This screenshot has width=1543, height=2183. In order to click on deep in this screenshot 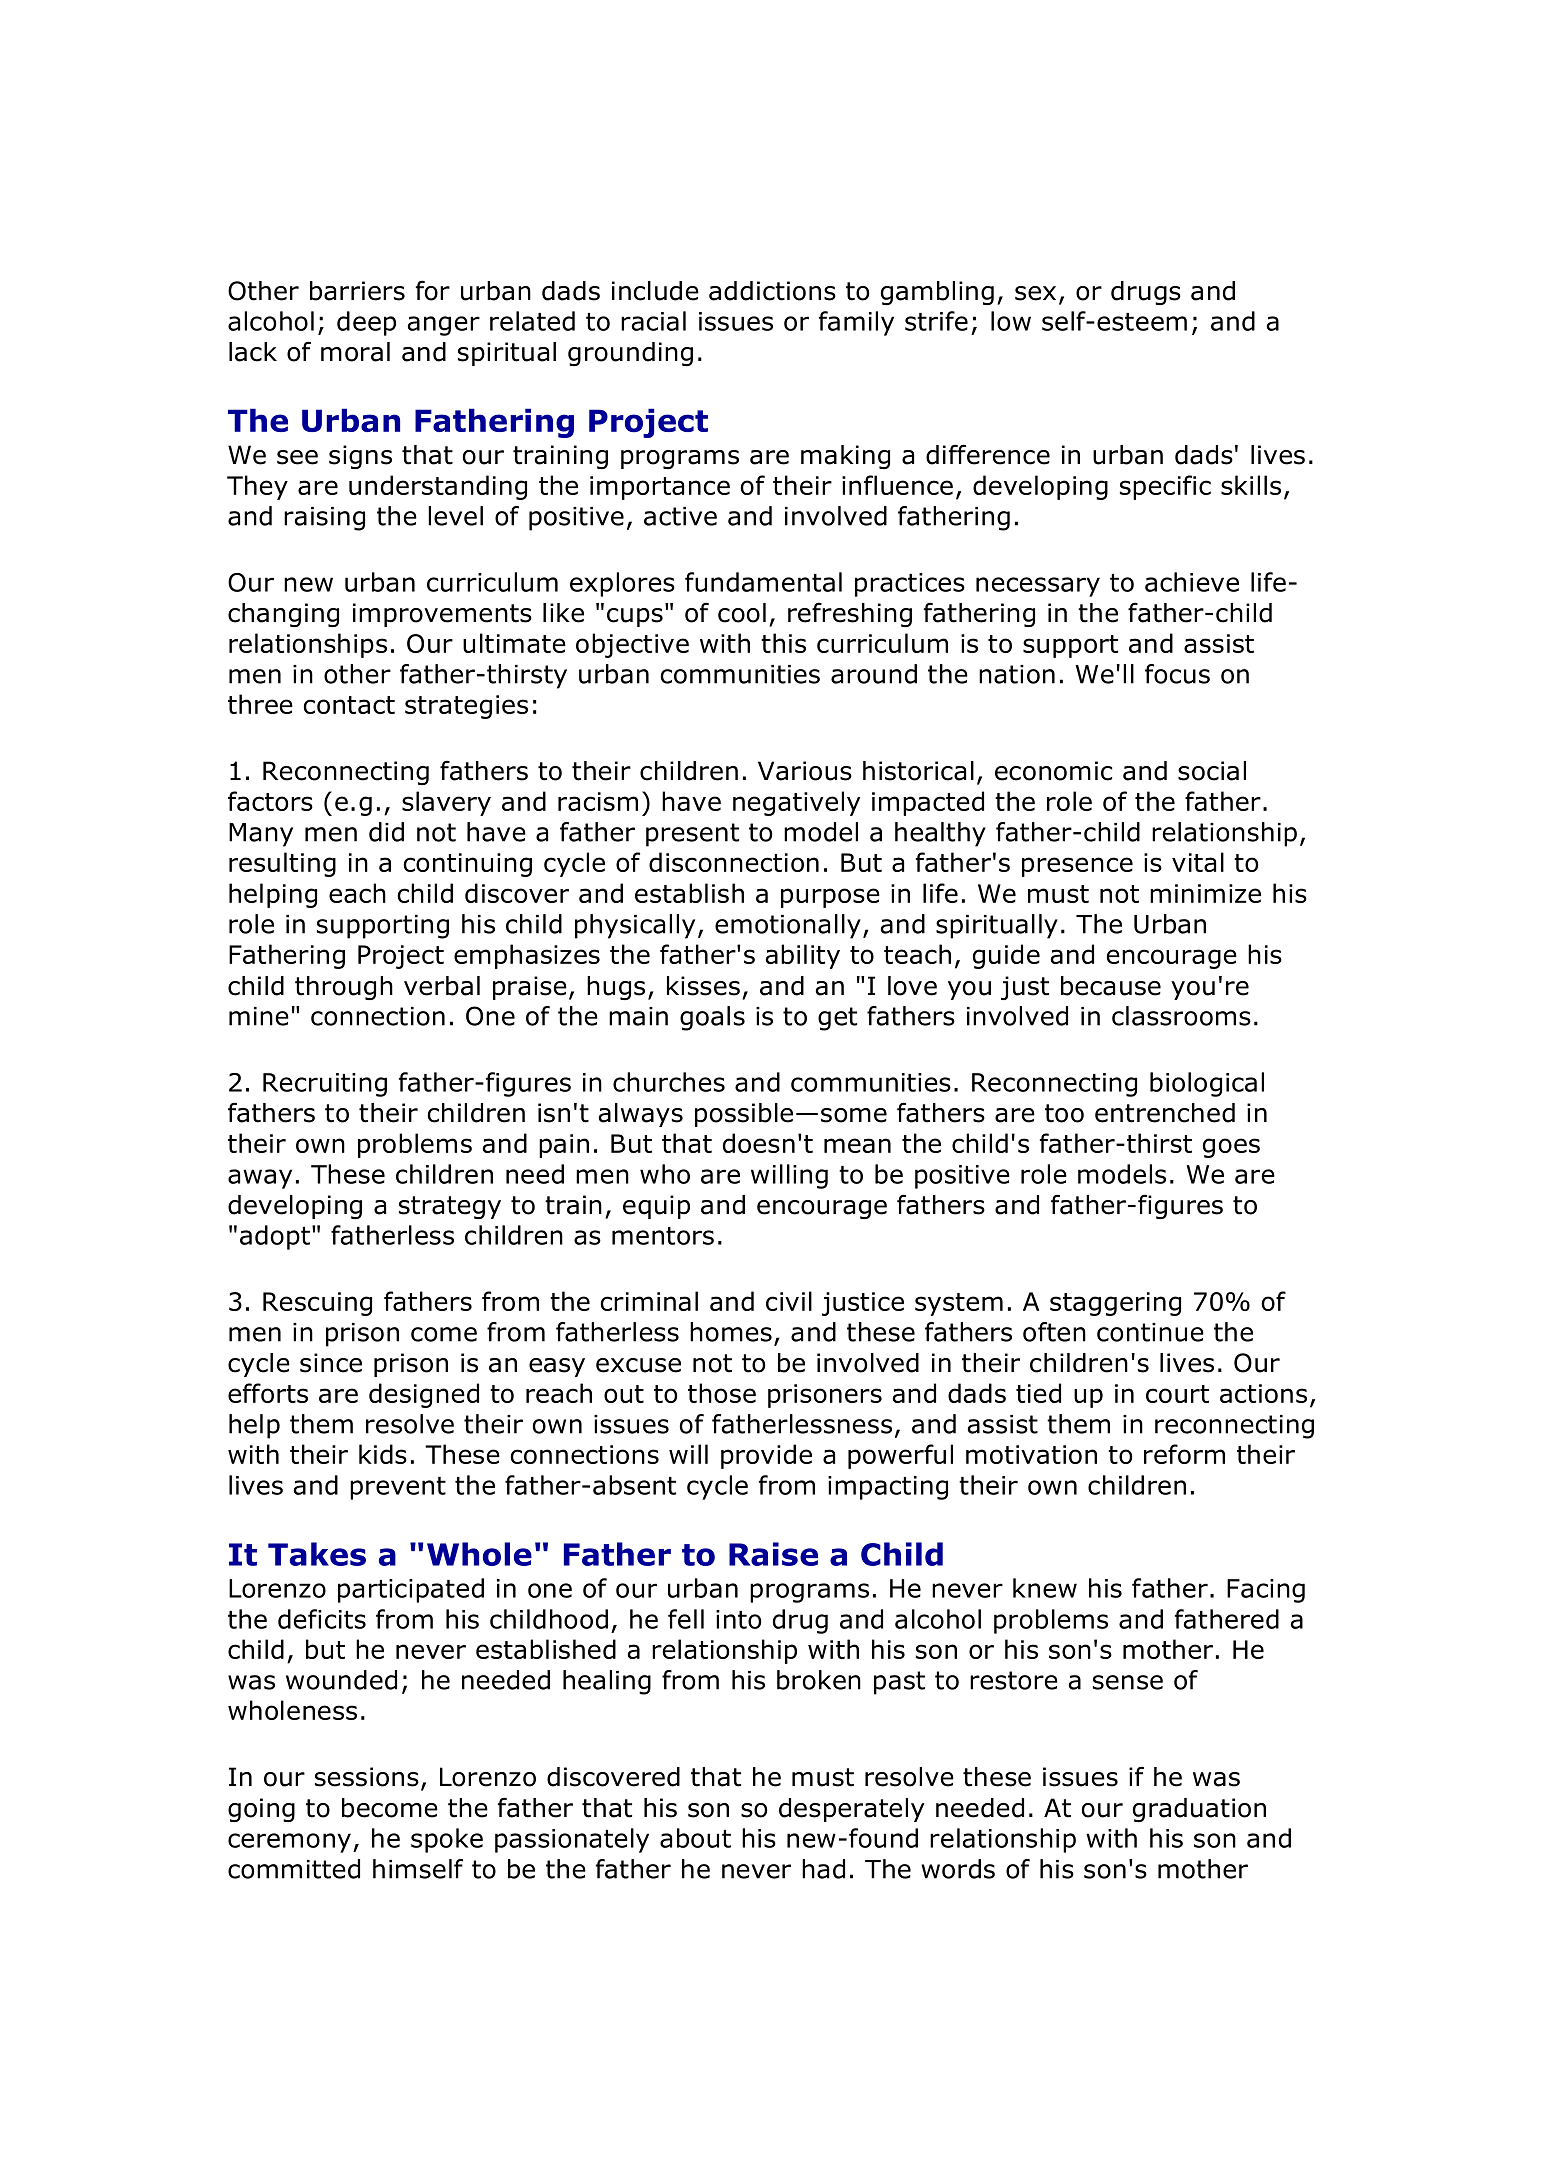, I will do `click(366, 323)`.
